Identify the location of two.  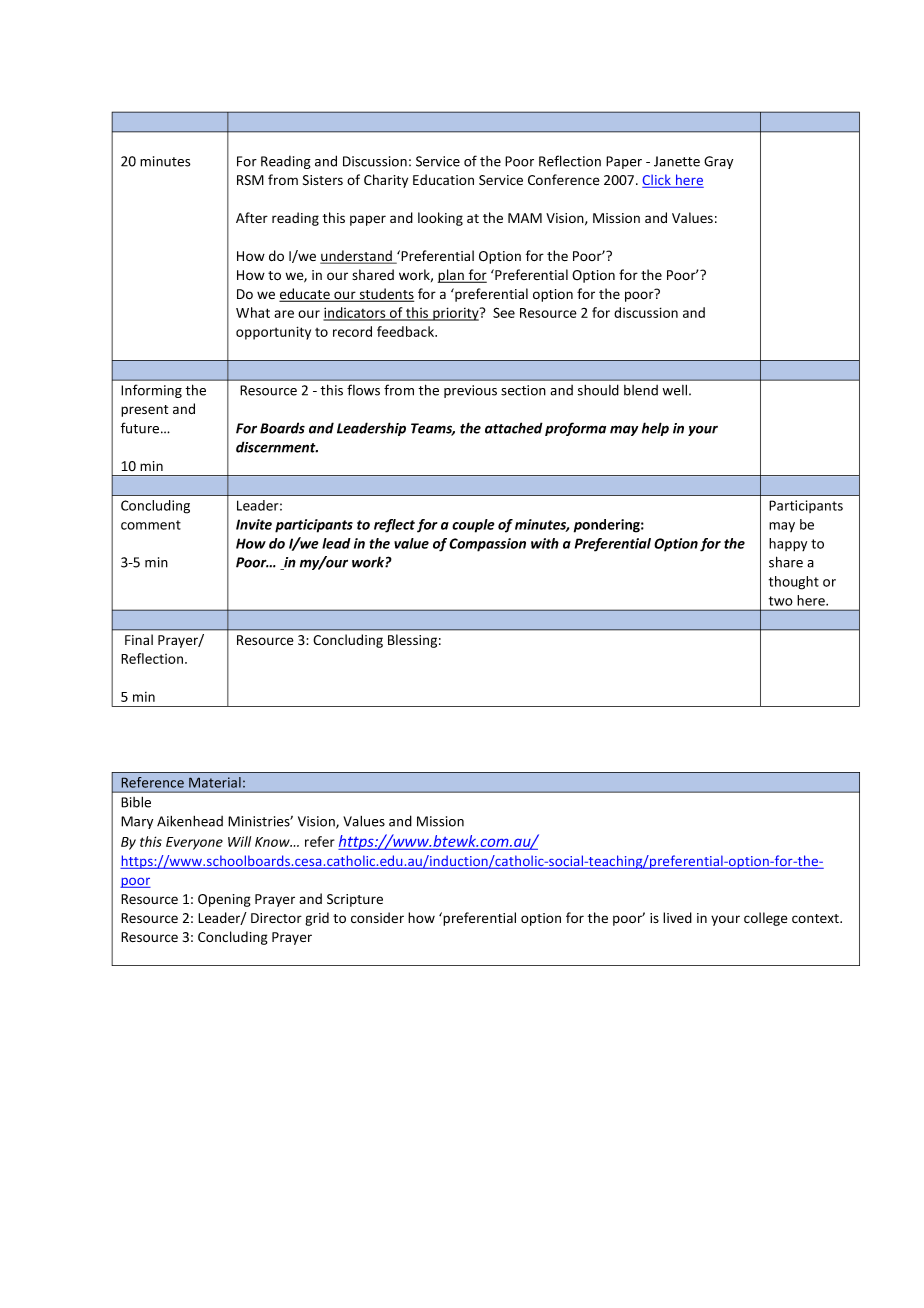
(781, 601).
